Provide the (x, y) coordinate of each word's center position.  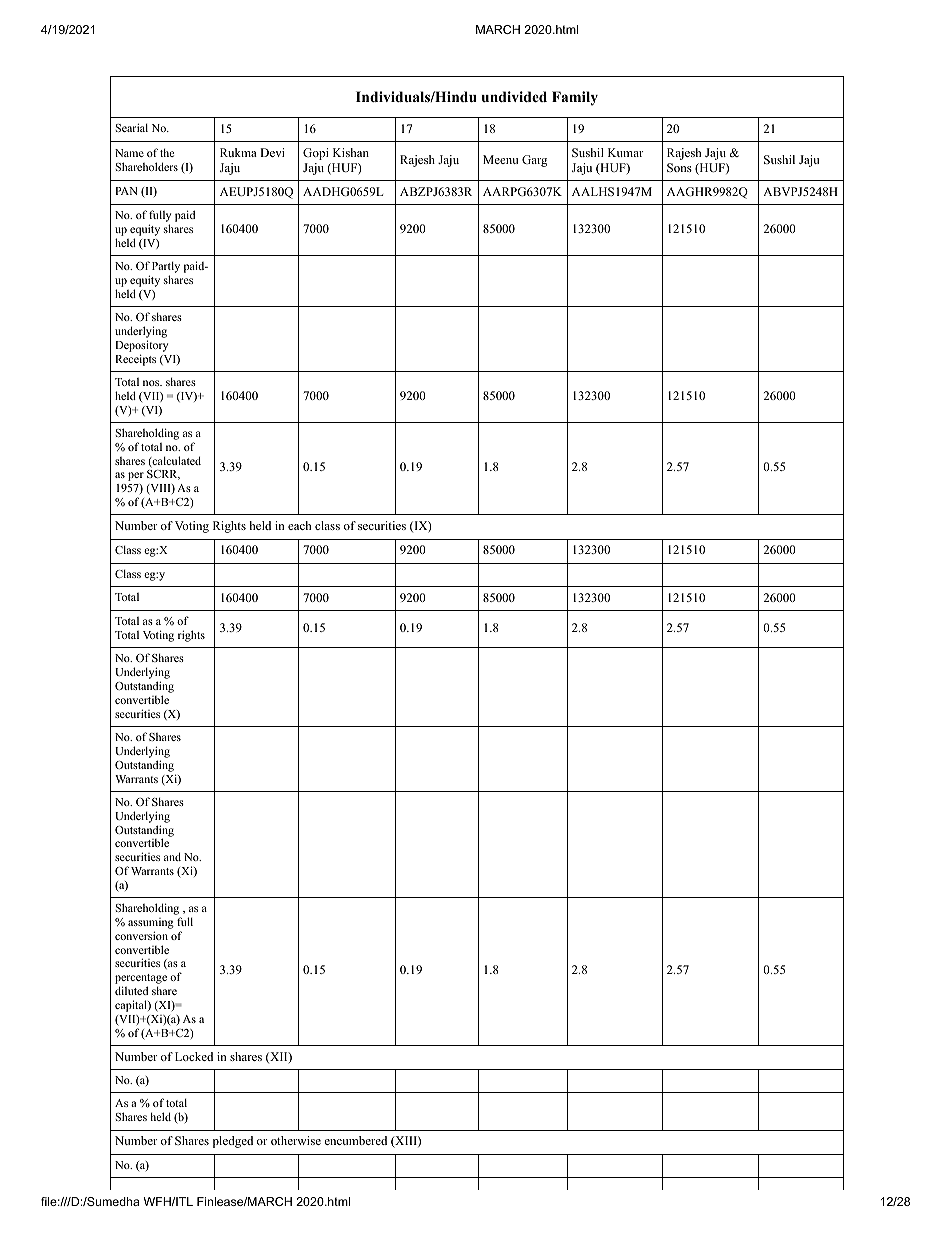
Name (129, 153)
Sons (679, 167)
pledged (233, 1142)
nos (152, 383)
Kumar (626, 152)
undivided (514, 96)
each (299, 525)
